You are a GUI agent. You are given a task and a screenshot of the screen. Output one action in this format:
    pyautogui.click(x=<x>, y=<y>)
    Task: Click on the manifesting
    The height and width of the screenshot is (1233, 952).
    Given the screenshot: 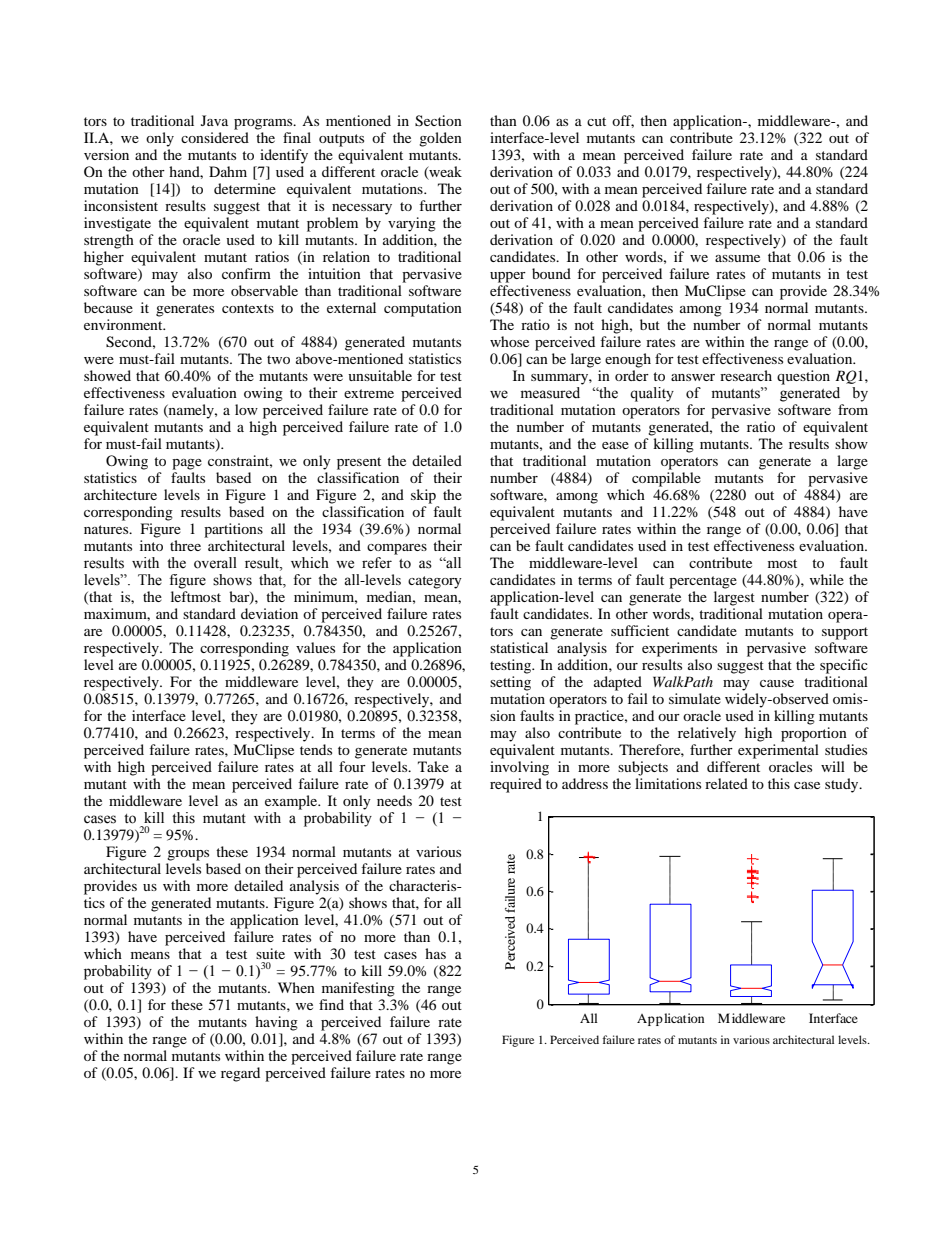 What is the action you would take?
    pyautogui.click(x=358, y=989)
